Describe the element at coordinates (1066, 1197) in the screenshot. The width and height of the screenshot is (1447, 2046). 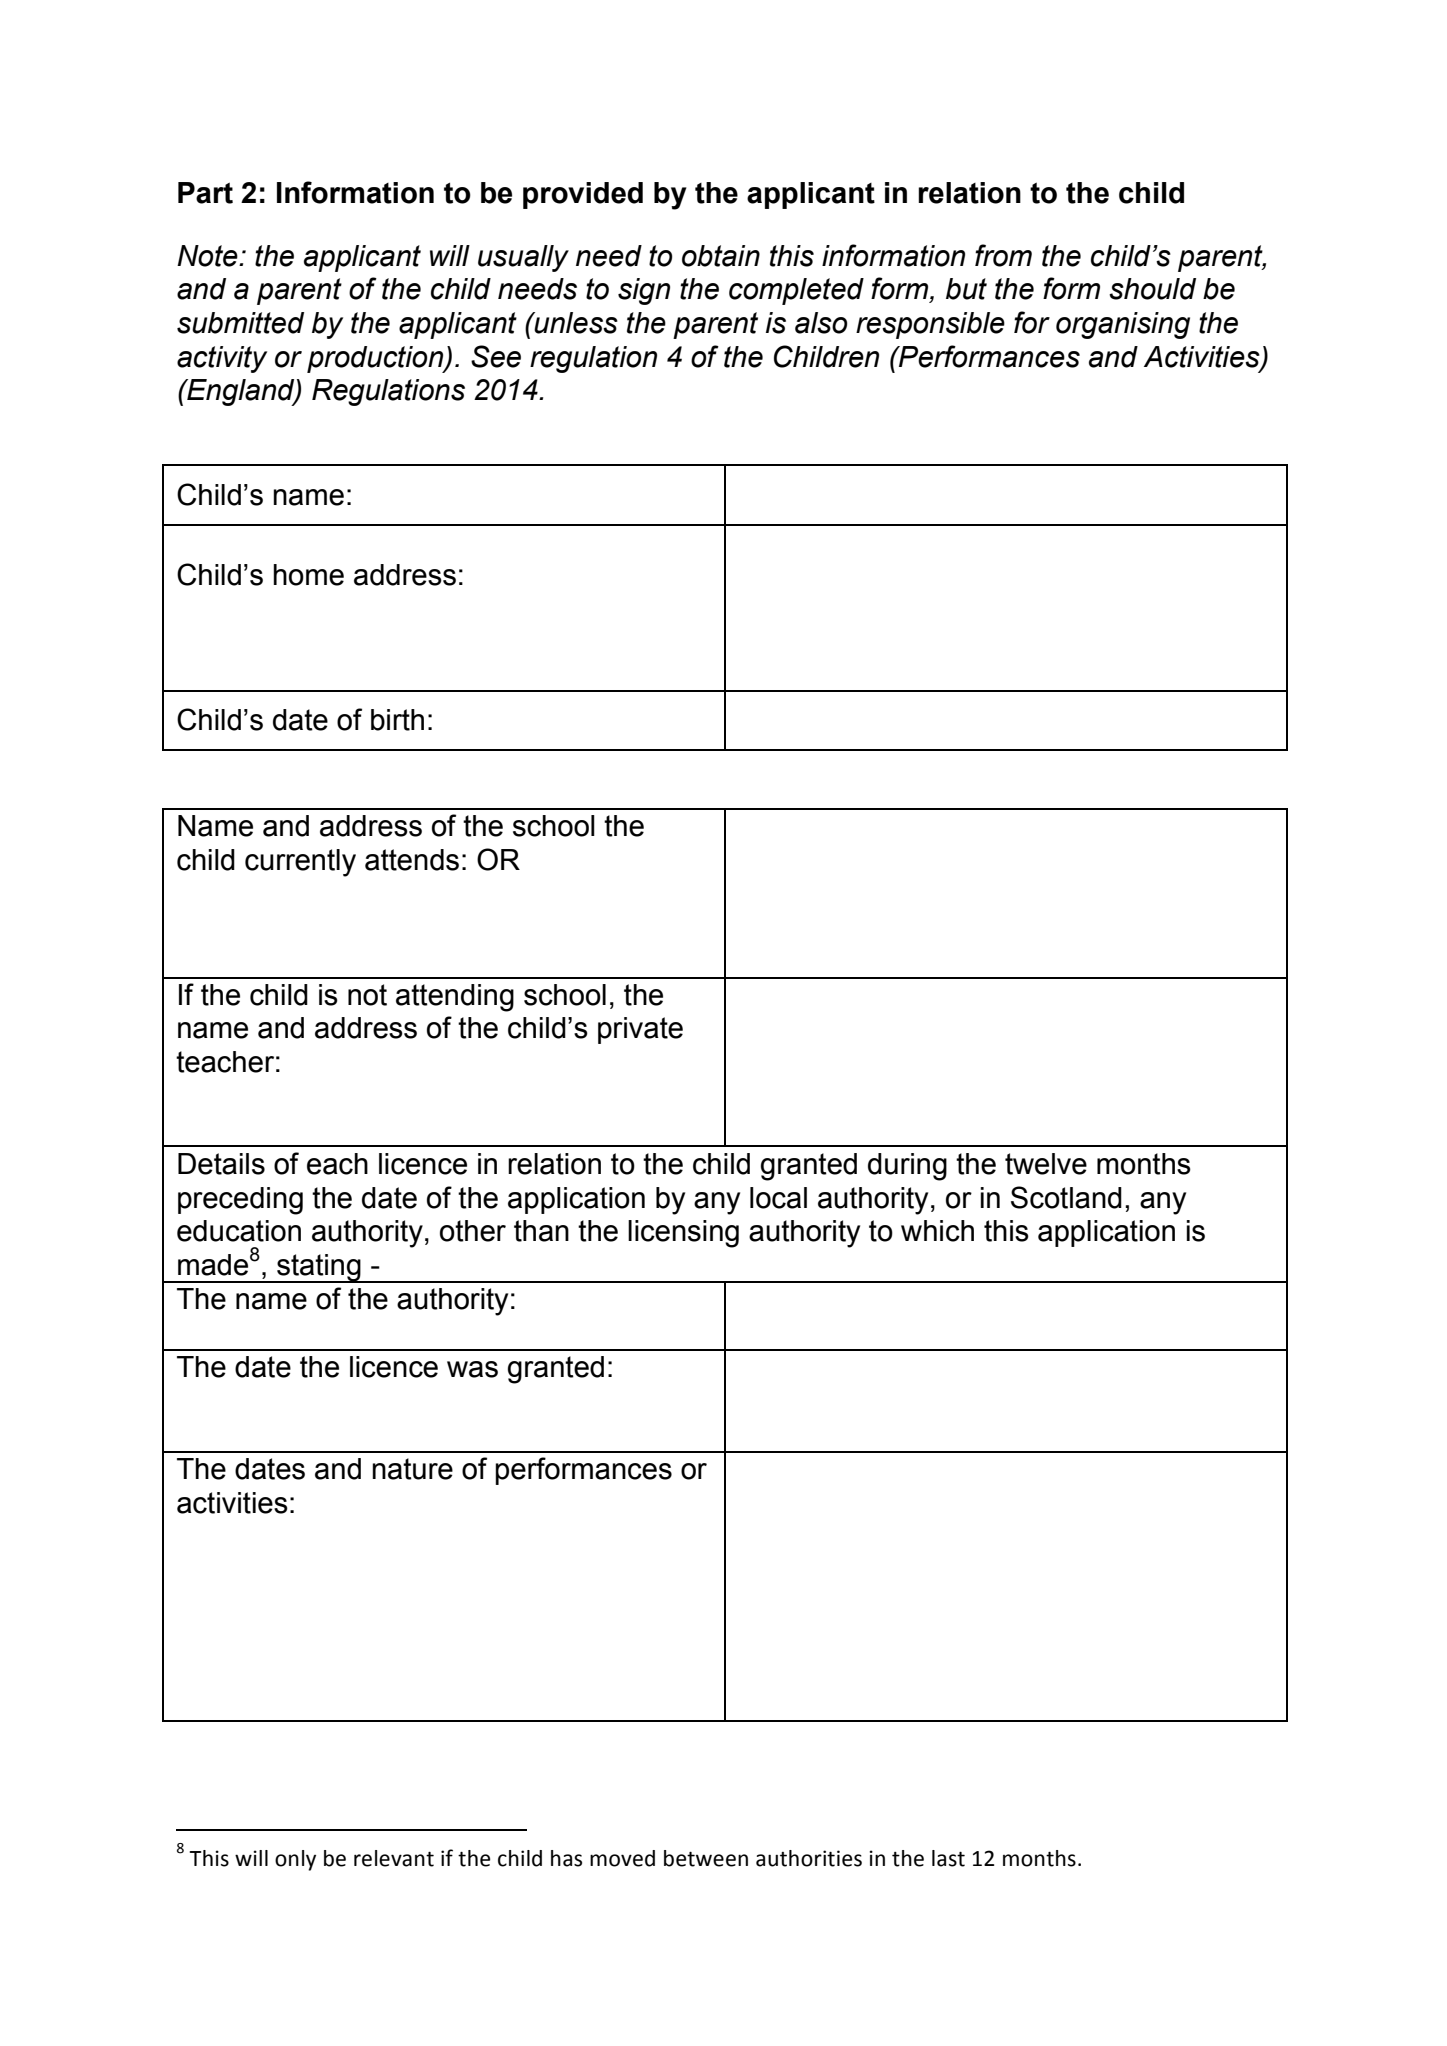
I see `Scotland` at that location.
